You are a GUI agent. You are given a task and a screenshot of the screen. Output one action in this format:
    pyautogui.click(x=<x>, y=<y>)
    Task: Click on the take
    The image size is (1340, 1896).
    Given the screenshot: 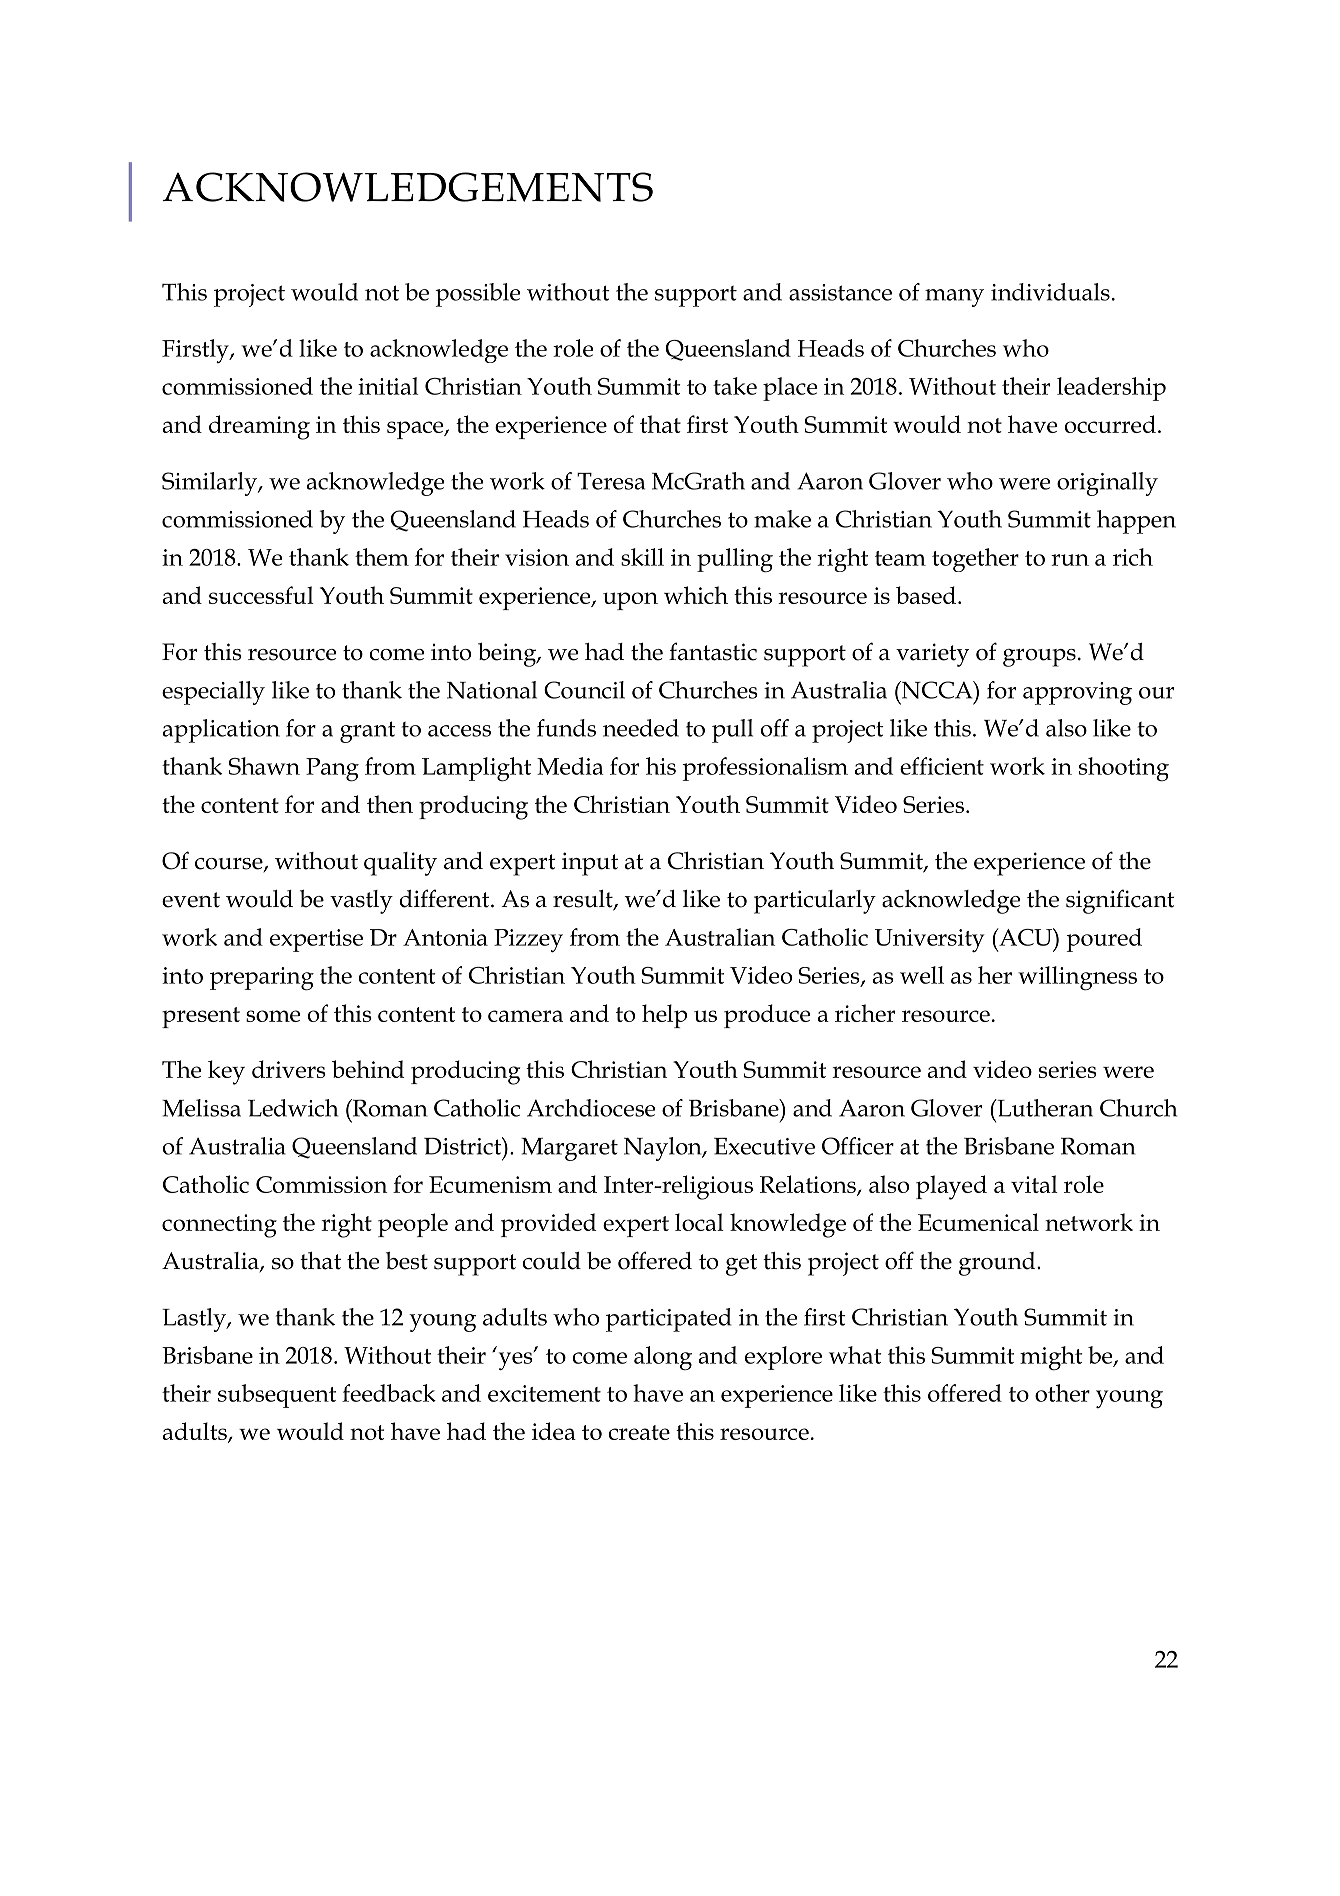 What is the action you would take?
    pyautogui.click(x=735, y=386)
